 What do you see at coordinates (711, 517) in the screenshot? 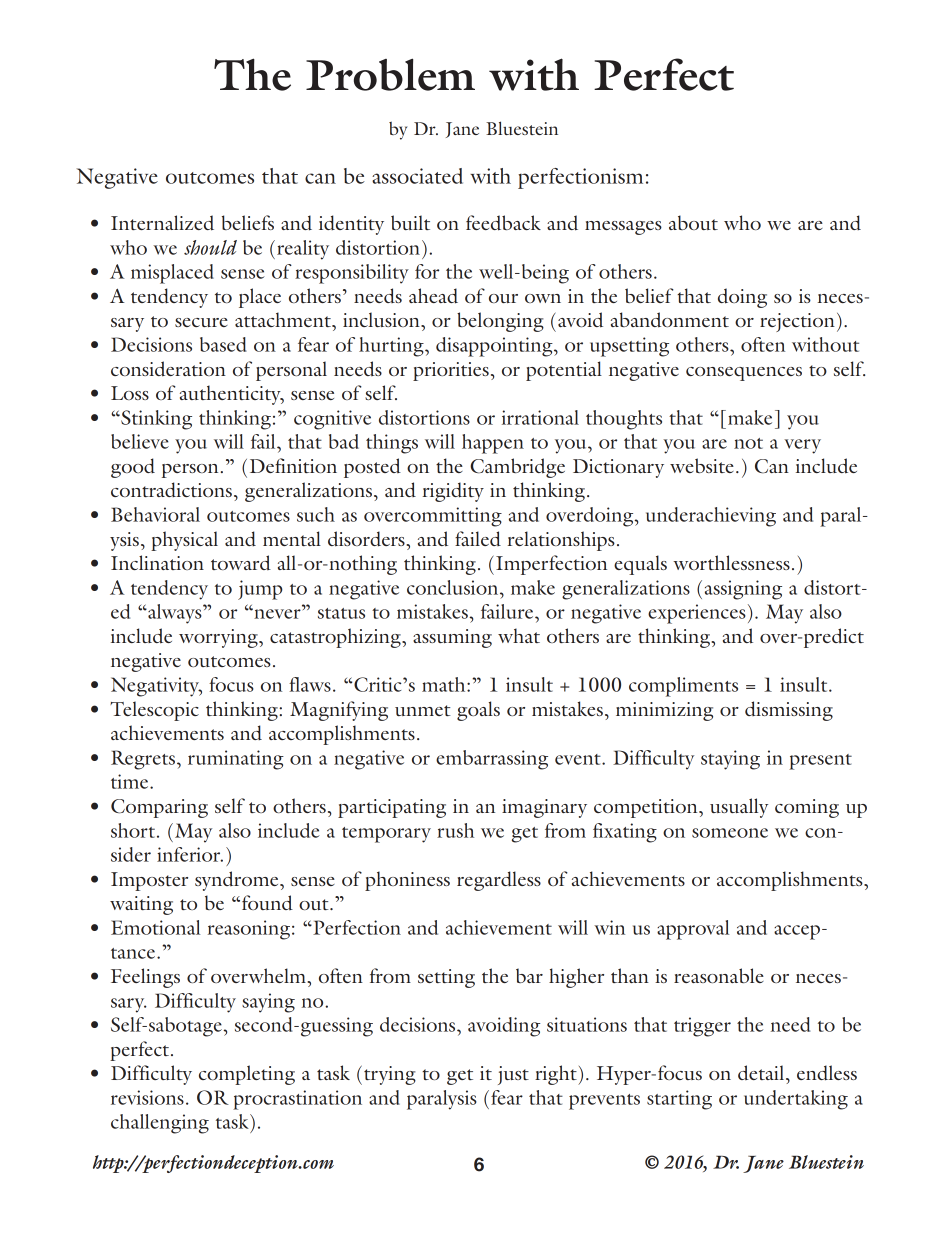
I see `UNDERACHIEVING` at bounding box center [711, 517].
